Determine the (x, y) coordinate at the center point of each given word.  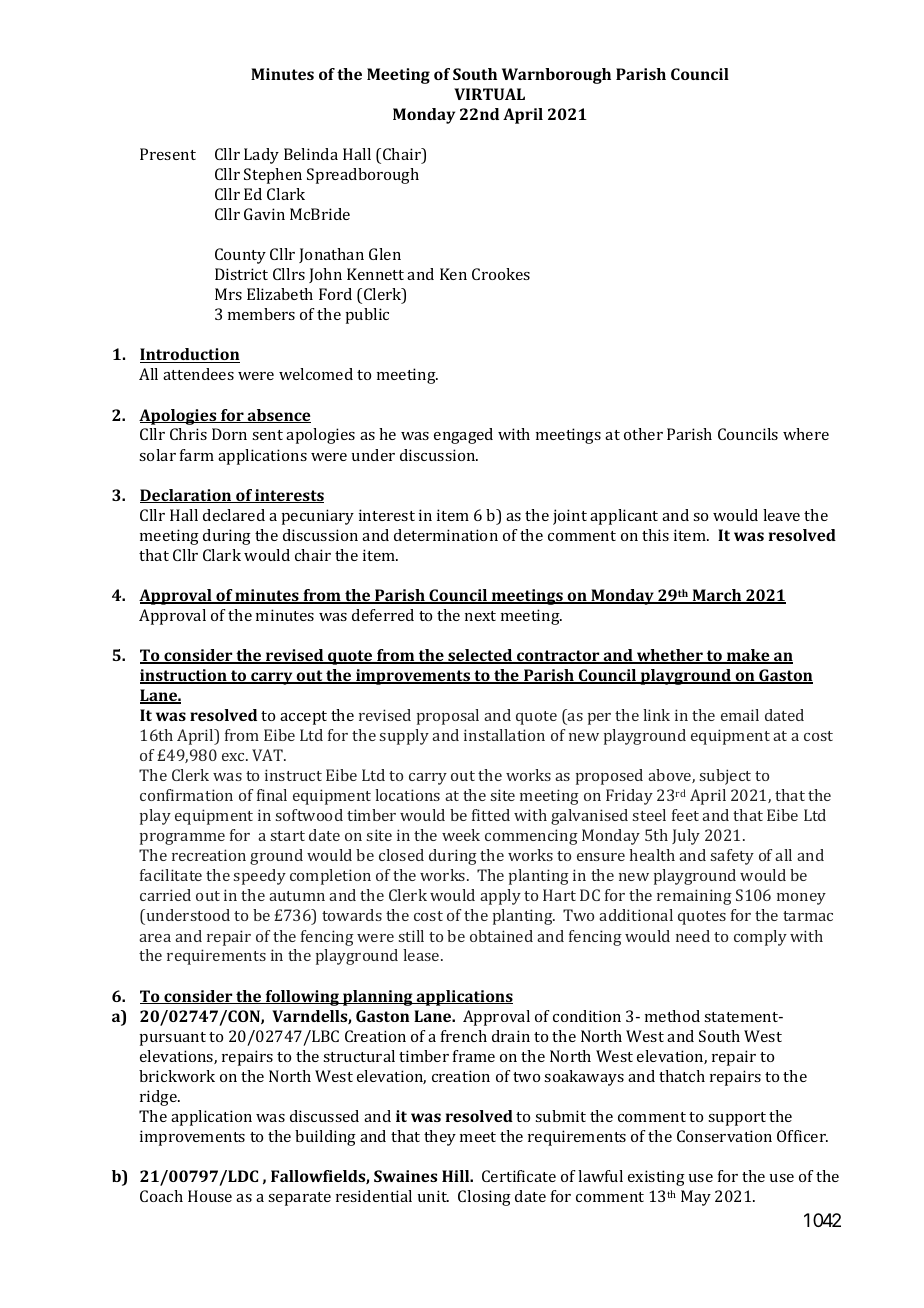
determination (446, 535)
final (272, 795)
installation (504, 735)
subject (725, 777)
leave (781, 515)
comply (760, 938)
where (806, 434)
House (210, 1196)
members (261, 314)
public (367, 316)
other (643, 434)
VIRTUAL (489, 94)
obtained (501, 936)
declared (234, 515)
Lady (261, 156)
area (155, 938)
